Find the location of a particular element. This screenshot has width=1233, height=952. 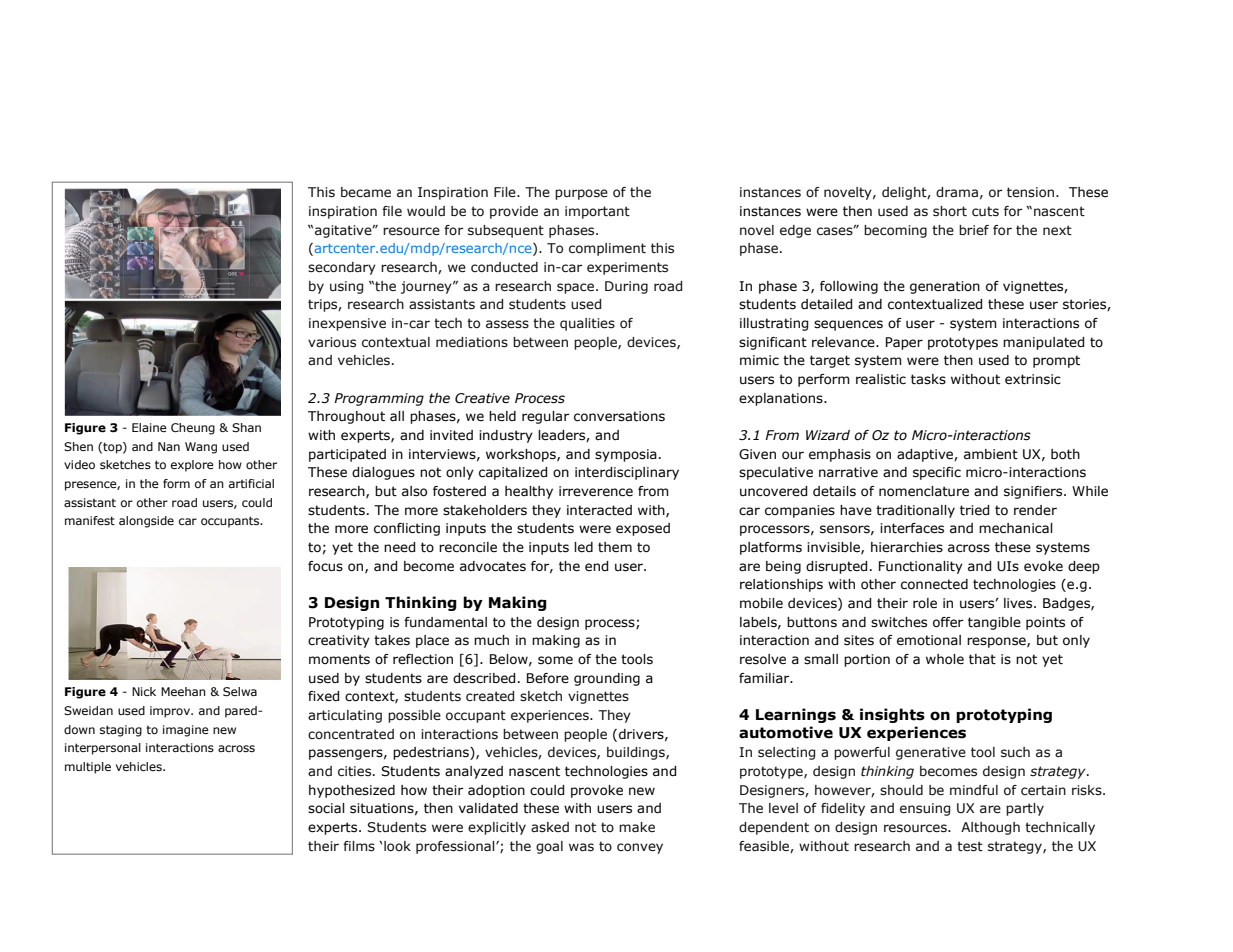

became is located at coordinates (366, 192).
